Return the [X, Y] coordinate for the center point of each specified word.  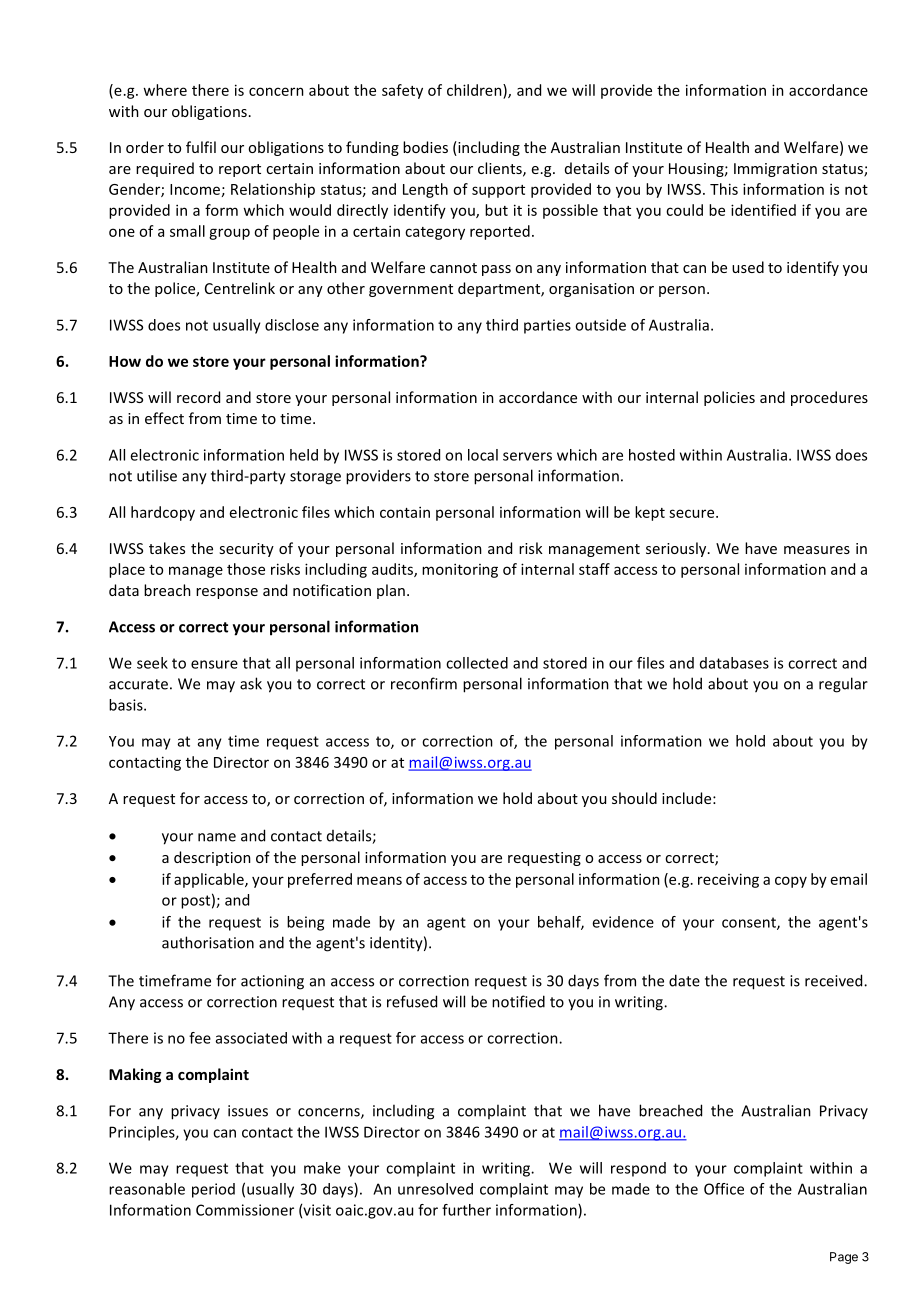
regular [843, 685]
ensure [214, 664]
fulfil [201, 147]
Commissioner [245, 1210]
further [466, 1210]
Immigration [775, 170]
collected [477, 663]
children [475, 90]
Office [724, 1189]
